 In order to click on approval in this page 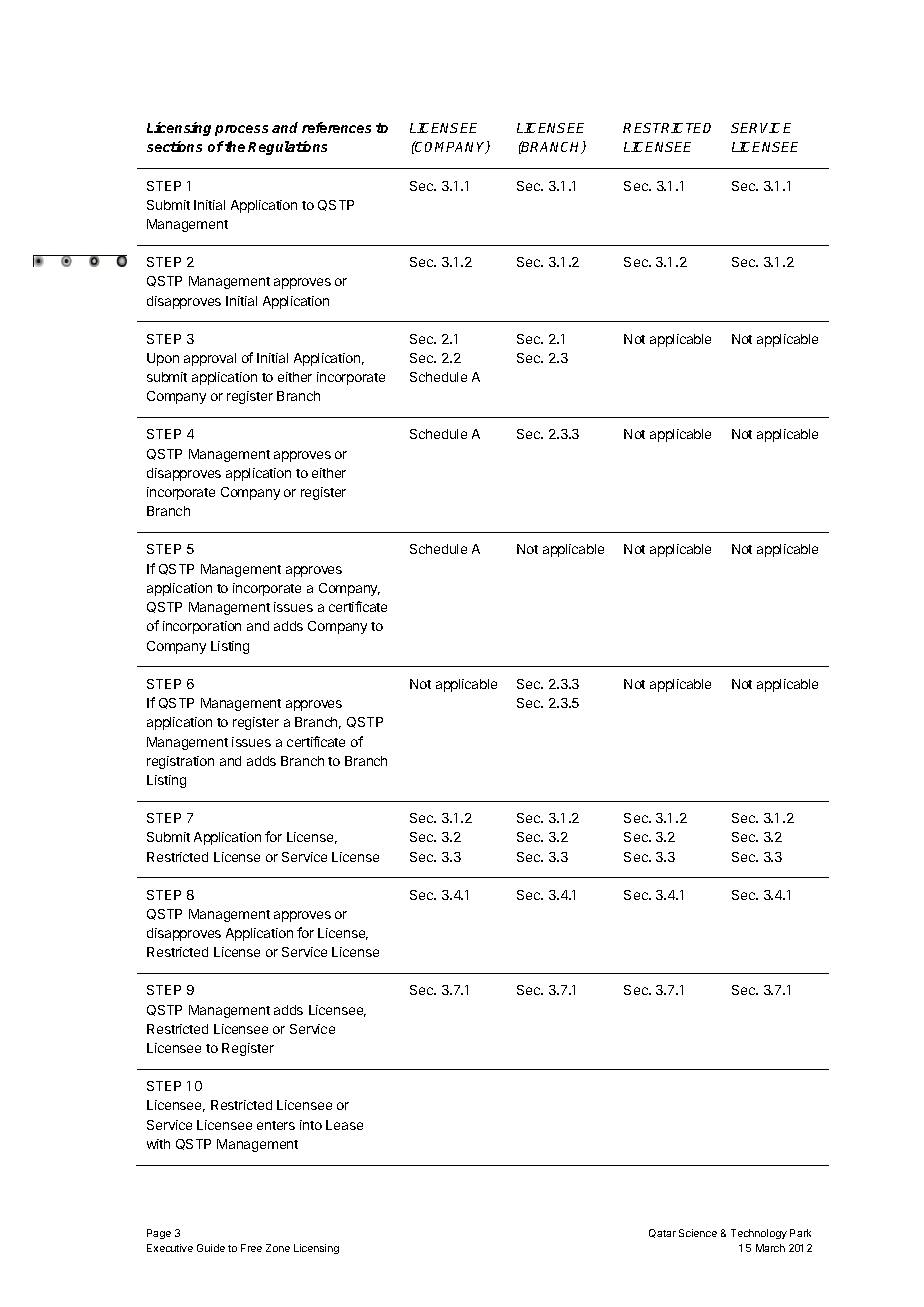, I will do `click(210, 359)`.
